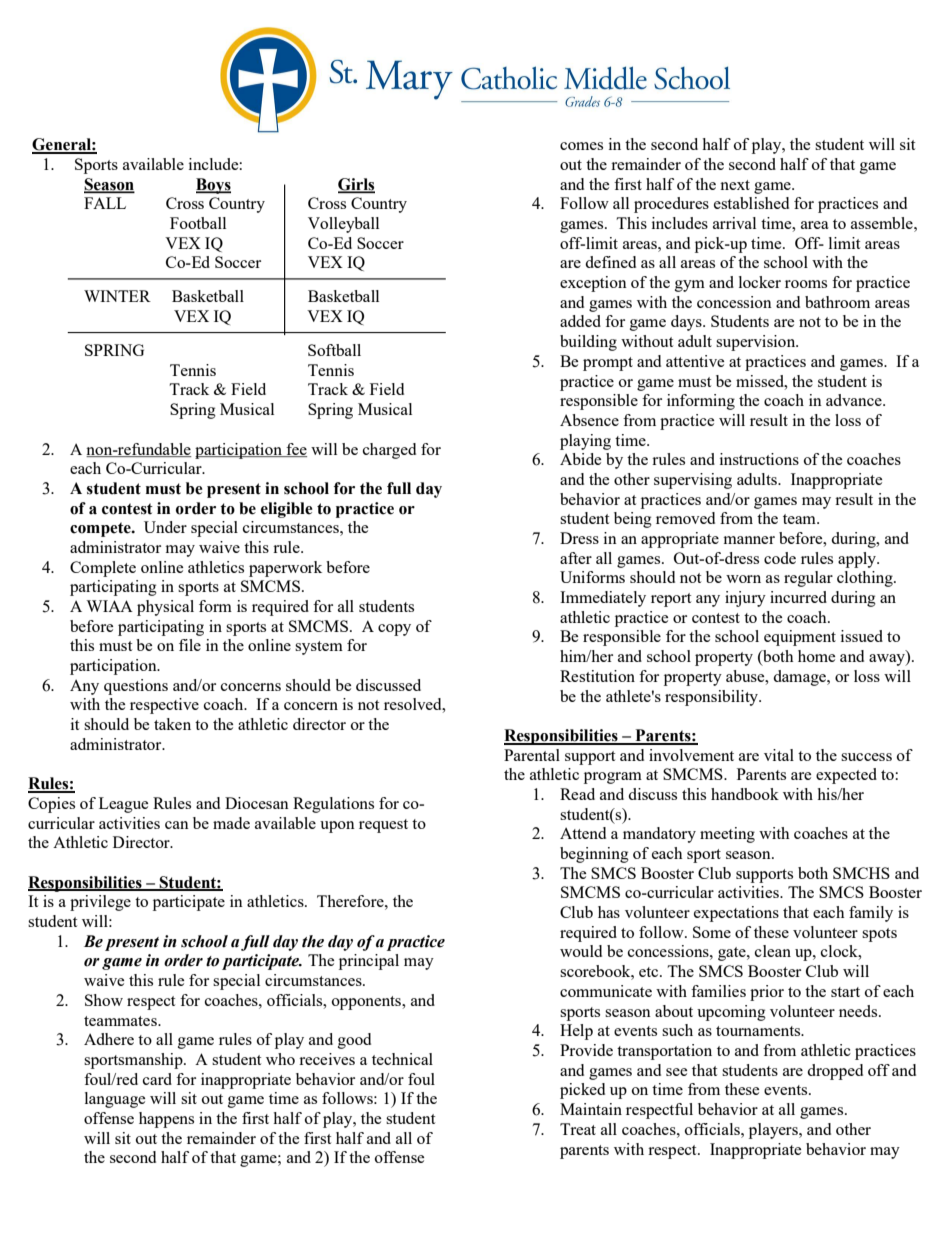  I want to click on fee, so click(295, 450).
